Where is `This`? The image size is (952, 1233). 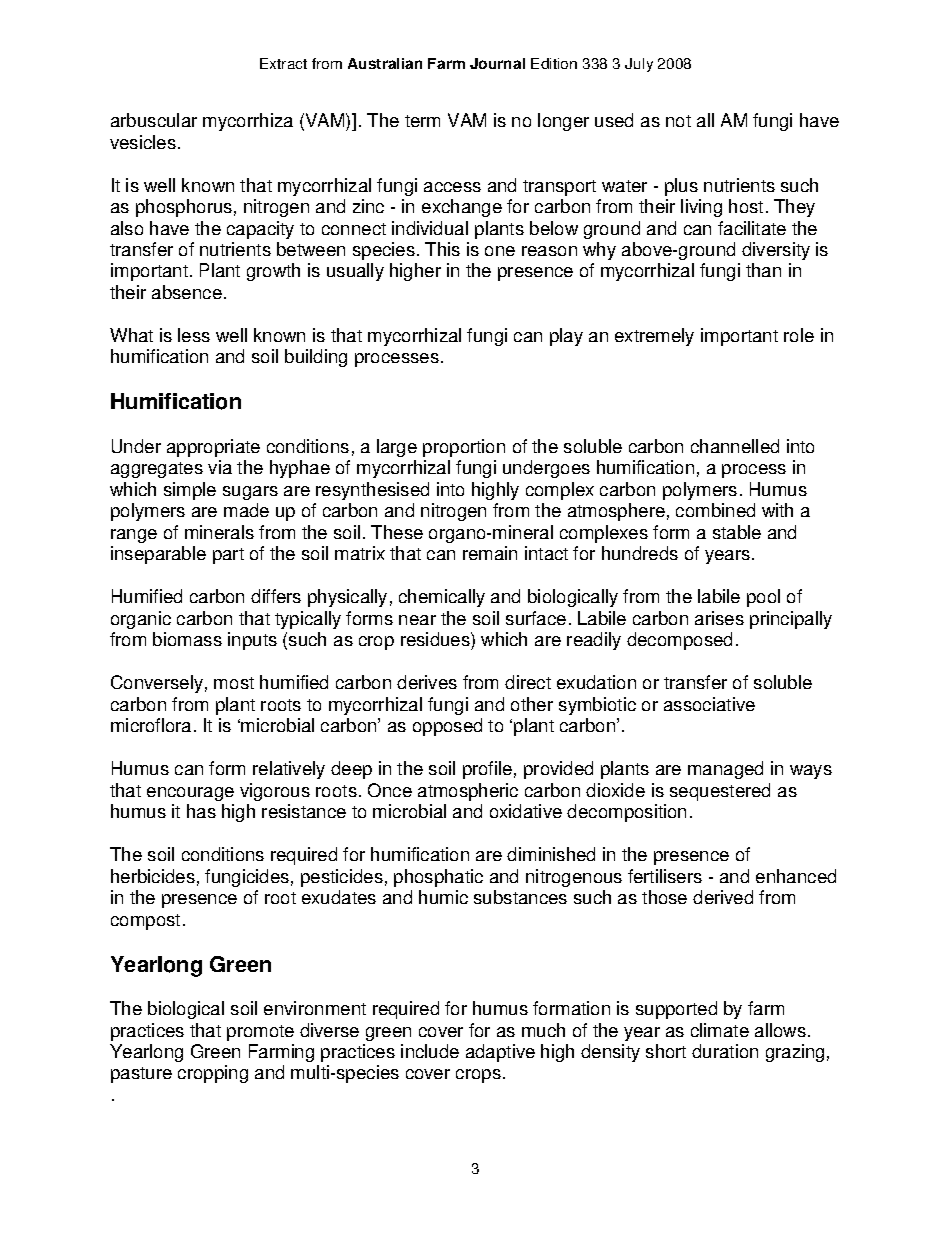
This is located at coordinates (442, 249).
